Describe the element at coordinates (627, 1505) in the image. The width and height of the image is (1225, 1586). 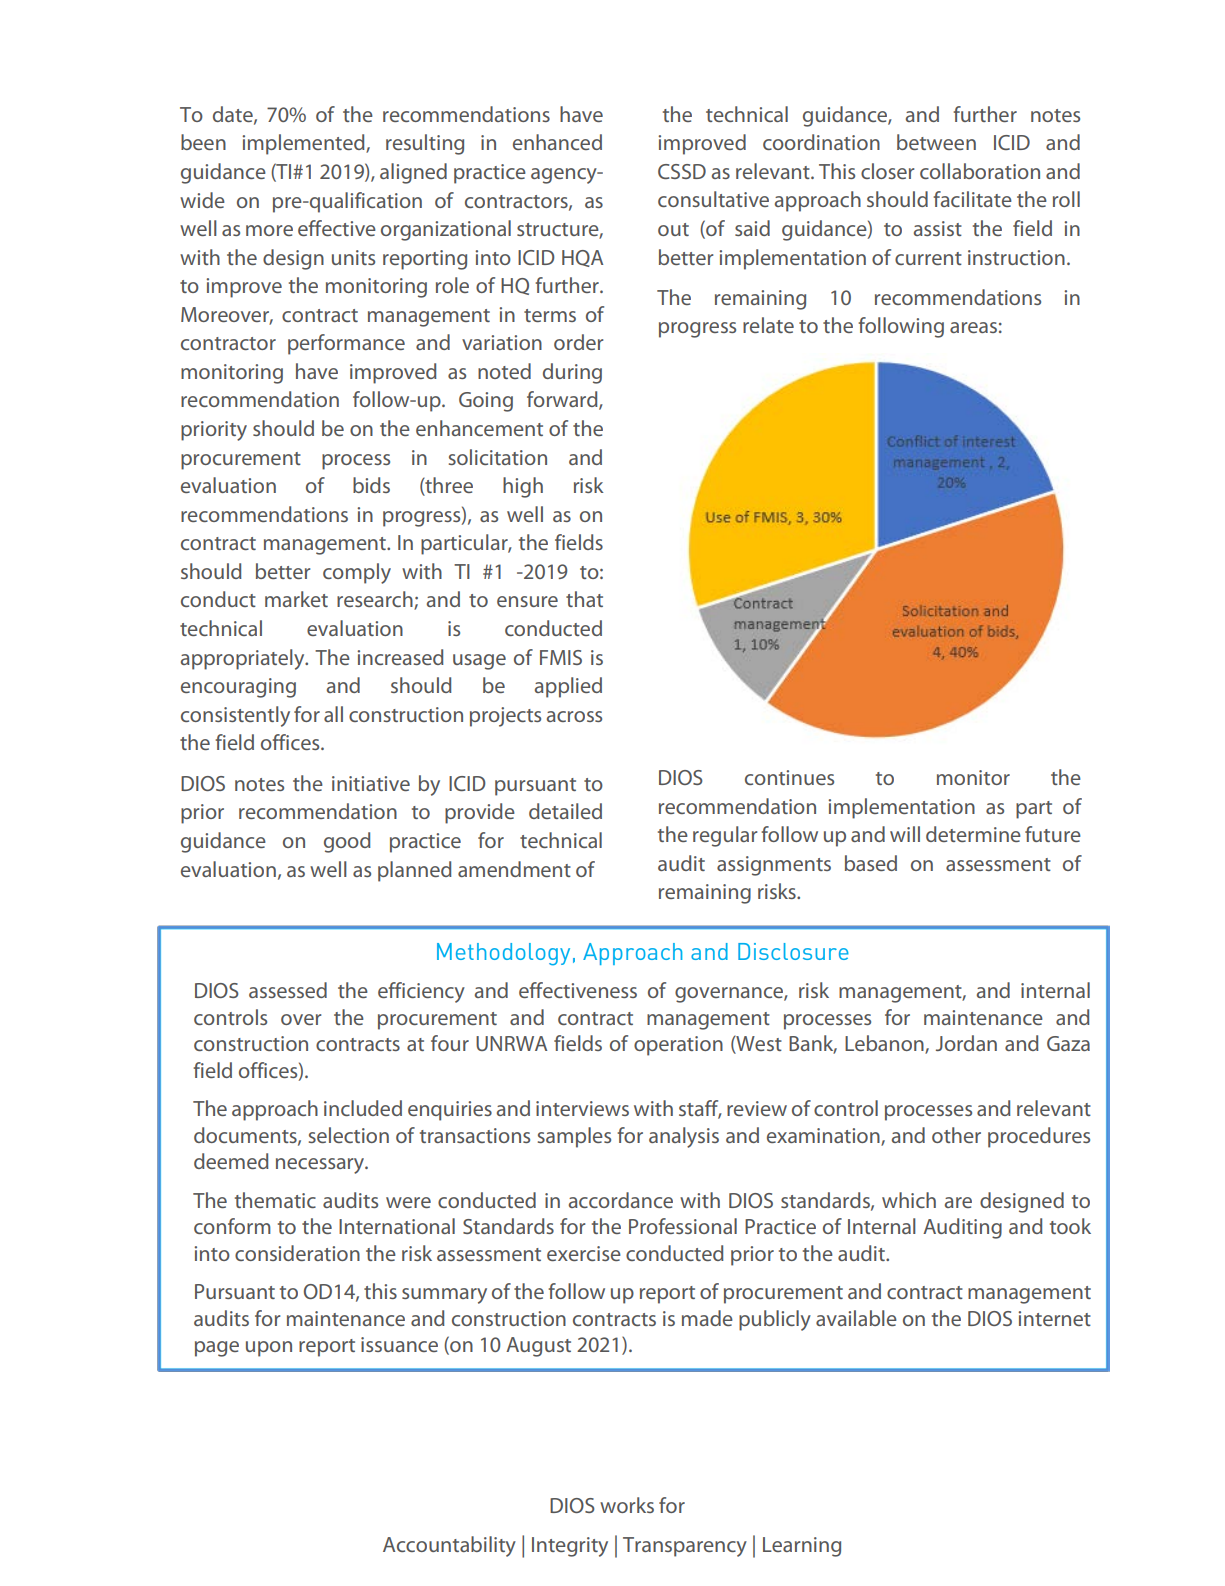
I see `works` at that location.
